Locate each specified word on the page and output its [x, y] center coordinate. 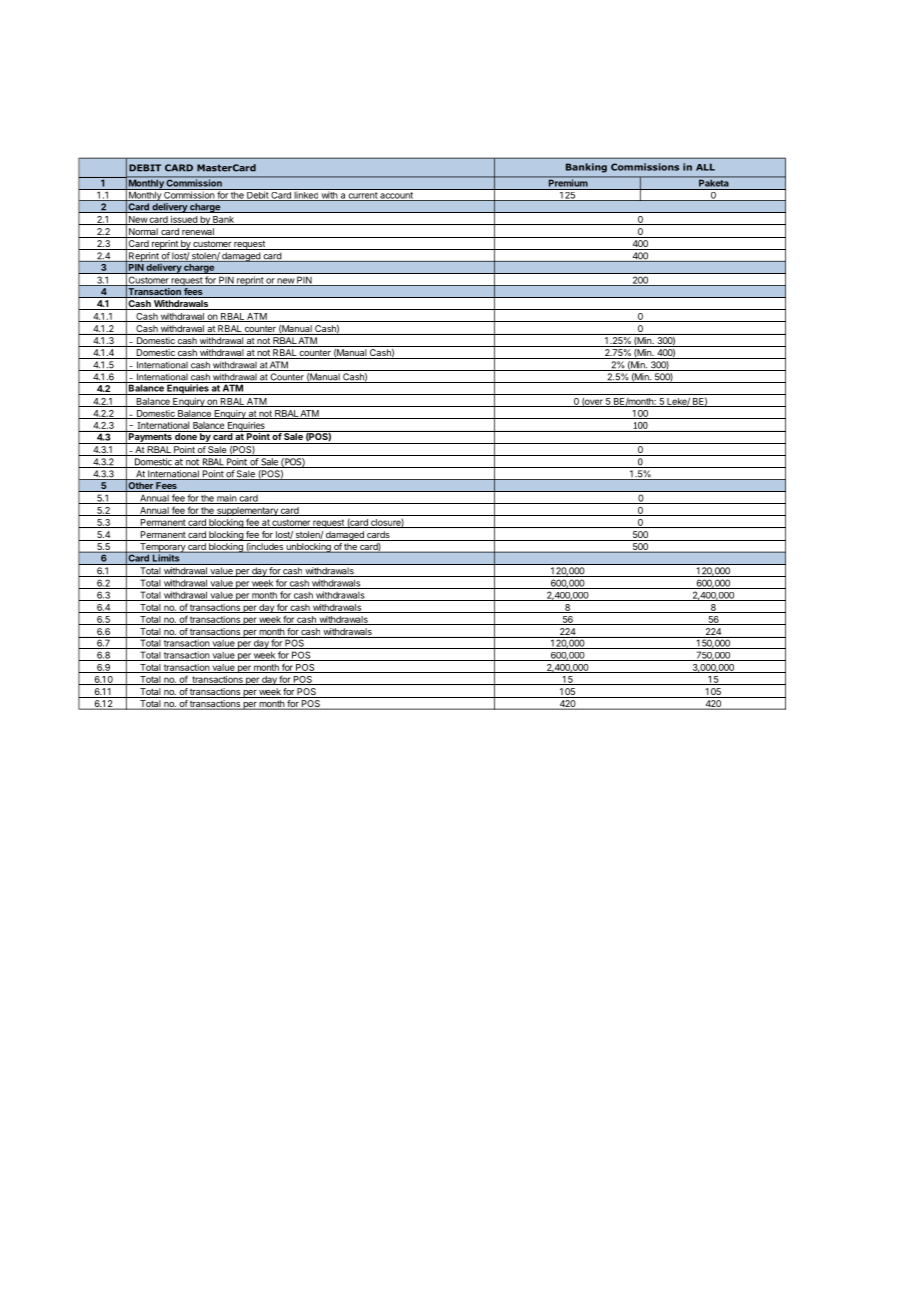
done [186, 435]
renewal [198, 233]
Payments [150, 437]
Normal [143, 233]
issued [183, 220]
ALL [705, 167]
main [226, 499]
